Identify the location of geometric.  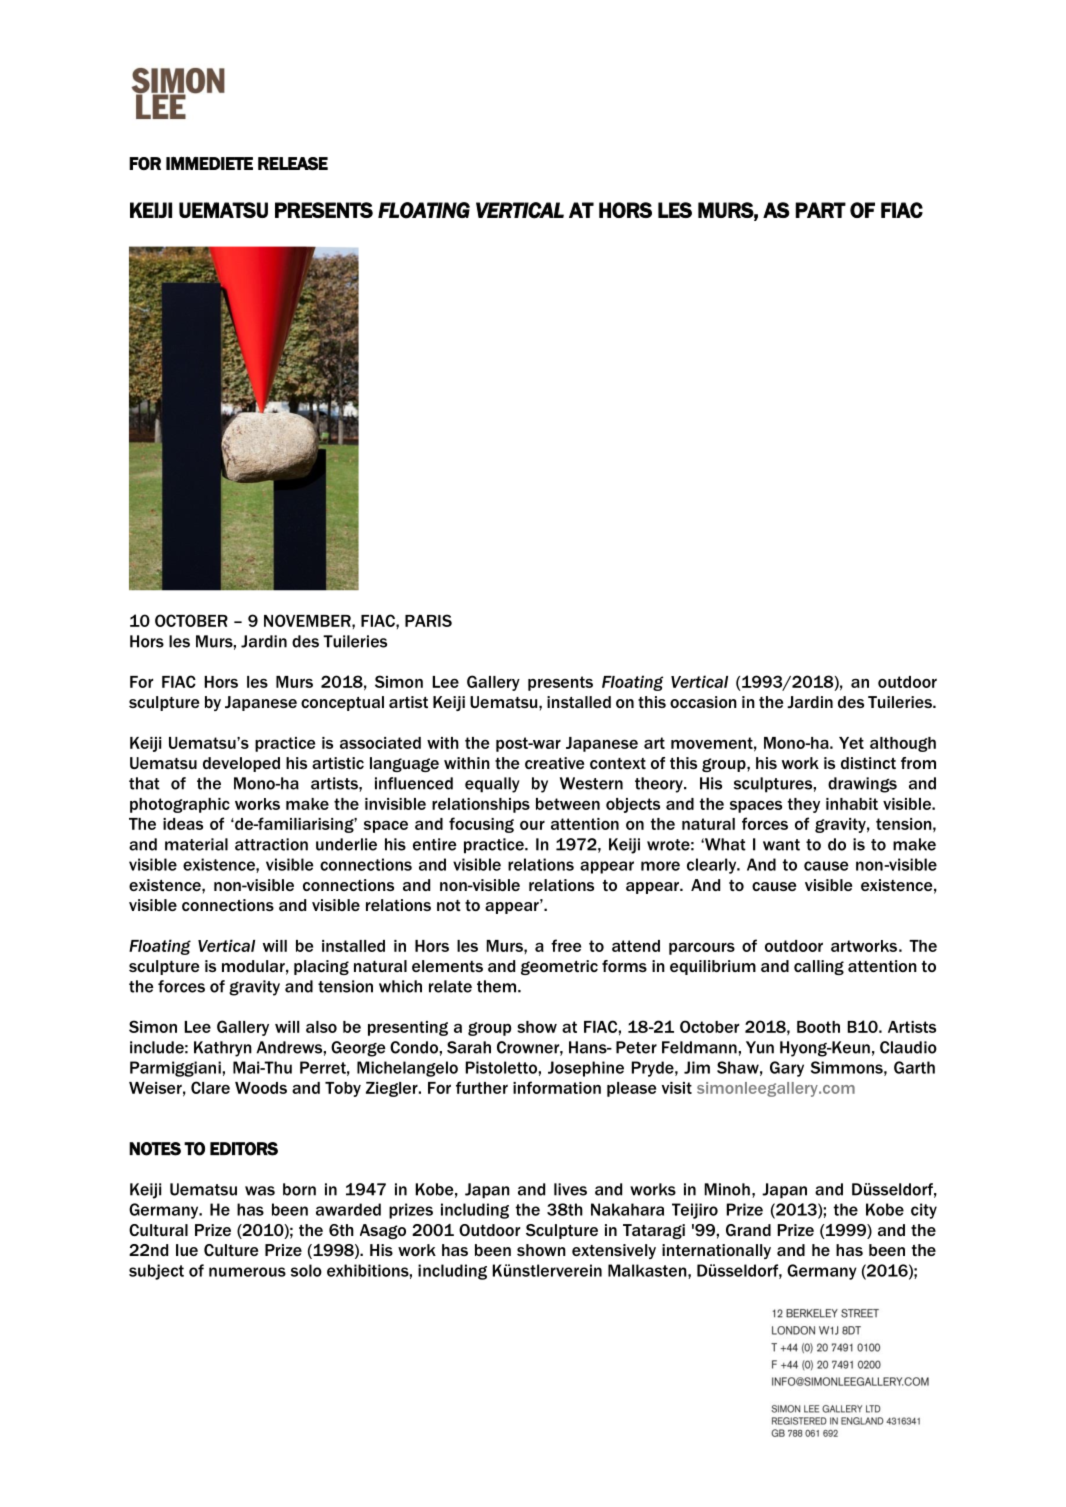
(559, 967).
